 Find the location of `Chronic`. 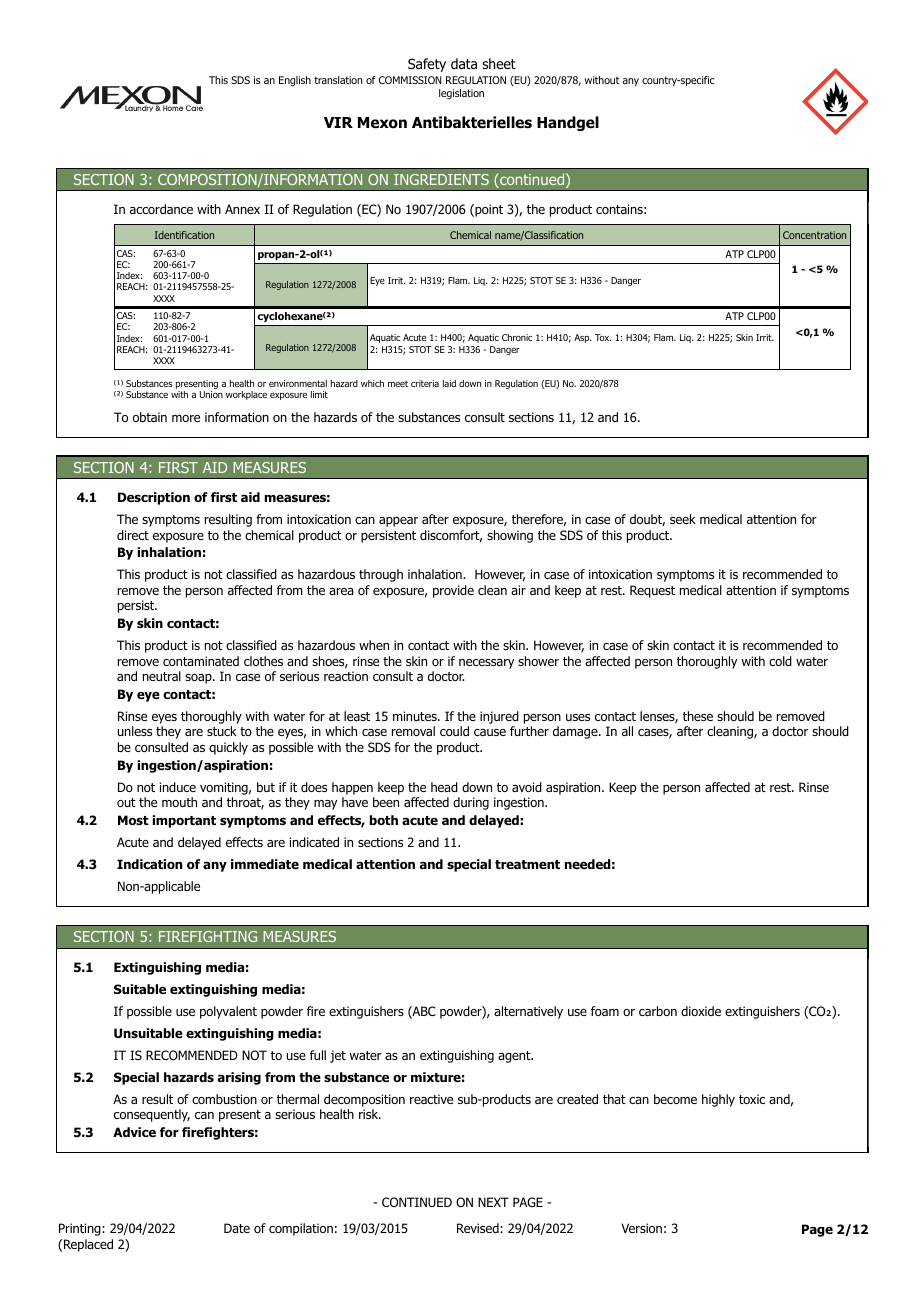

Chronic is located at coordinates (517, 337).
